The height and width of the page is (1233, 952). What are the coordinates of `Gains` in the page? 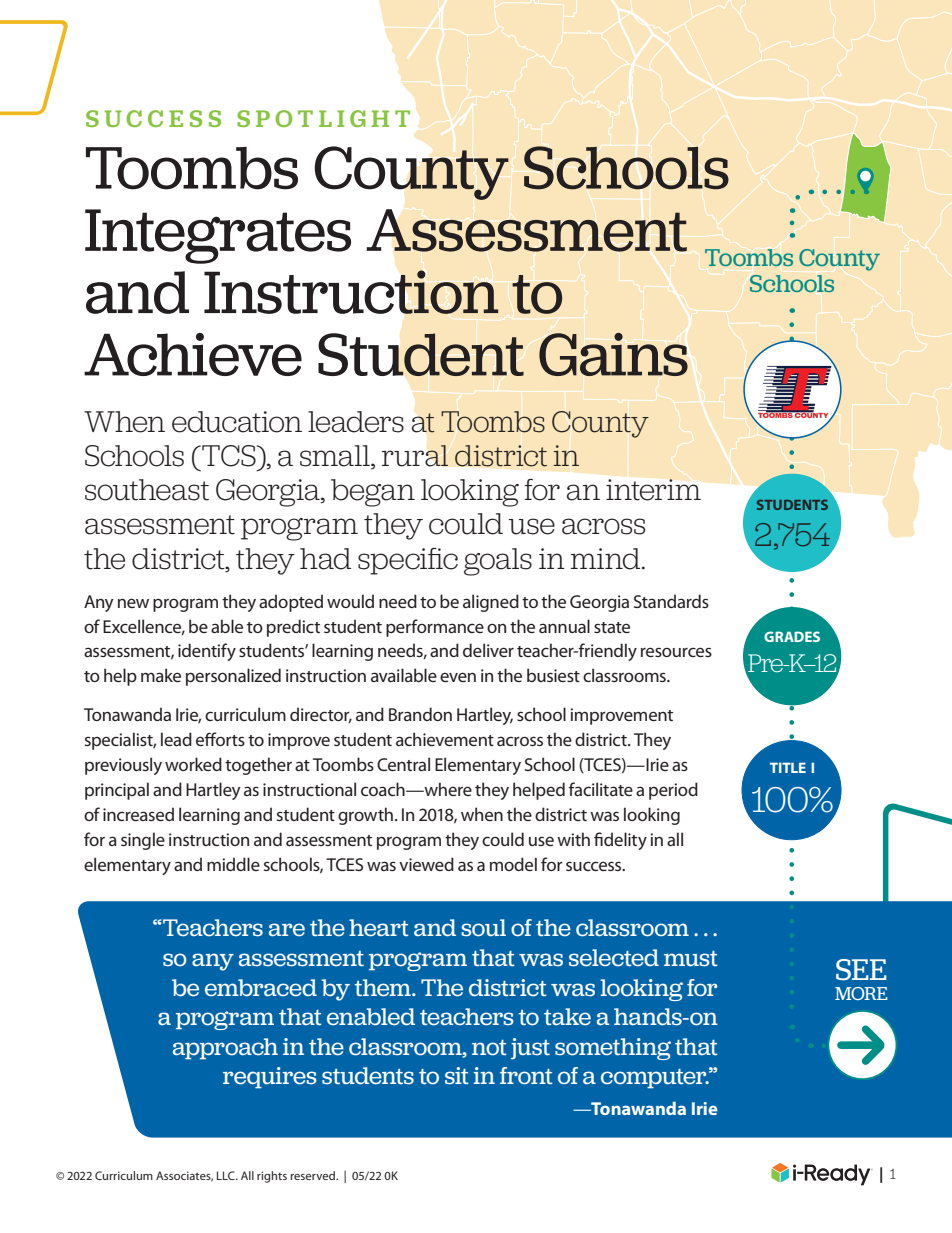 It's located at (613, 354).
